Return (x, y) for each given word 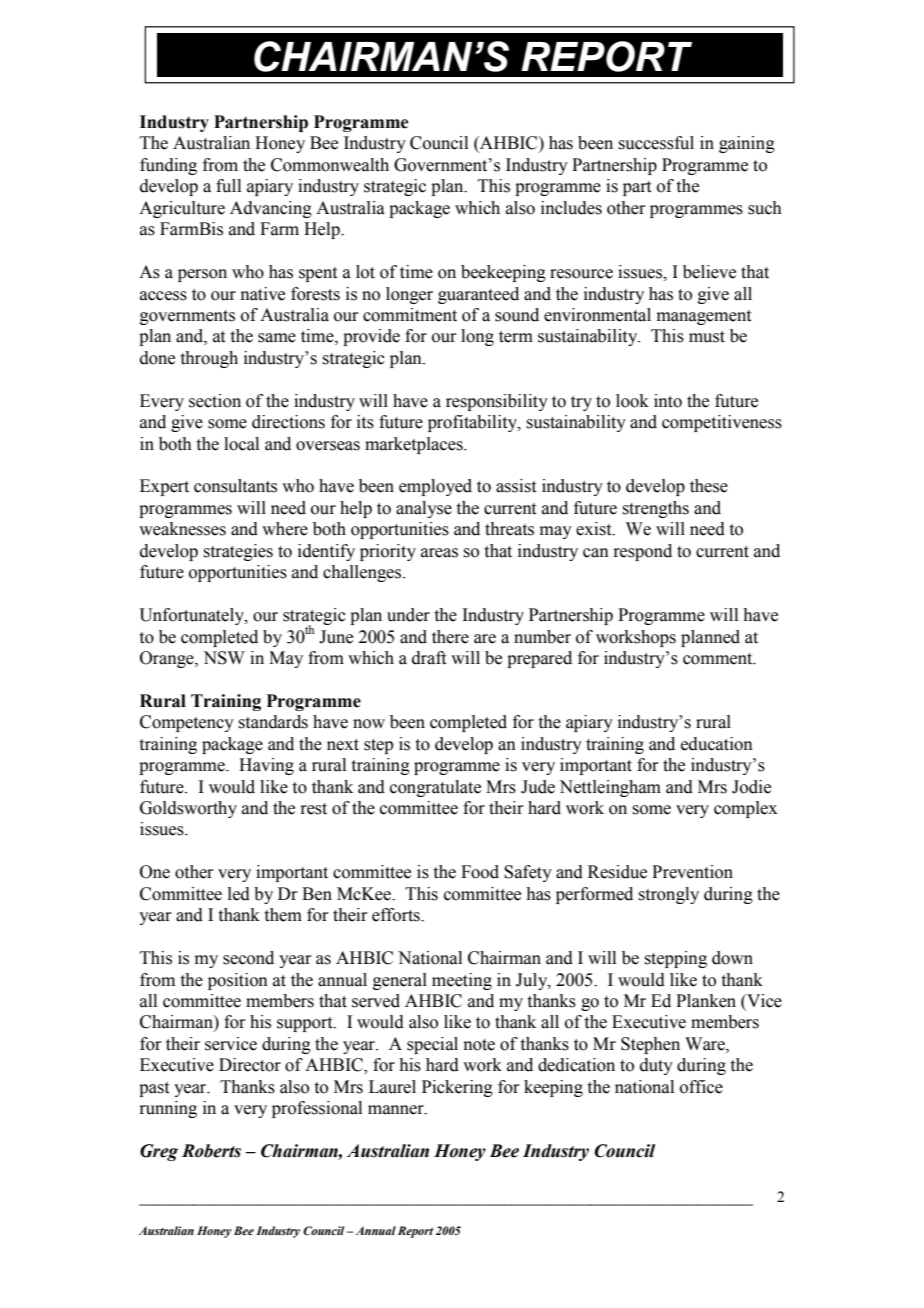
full (228, 186)
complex (745, 809)
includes (571, 208)
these (709, 486)
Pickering (457, 1088)
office (701, 1087)
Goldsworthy (188, 809)
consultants (235, 486)
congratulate (435, 788)
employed (435, 487)
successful (656, 143)
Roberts (211, 1151)
